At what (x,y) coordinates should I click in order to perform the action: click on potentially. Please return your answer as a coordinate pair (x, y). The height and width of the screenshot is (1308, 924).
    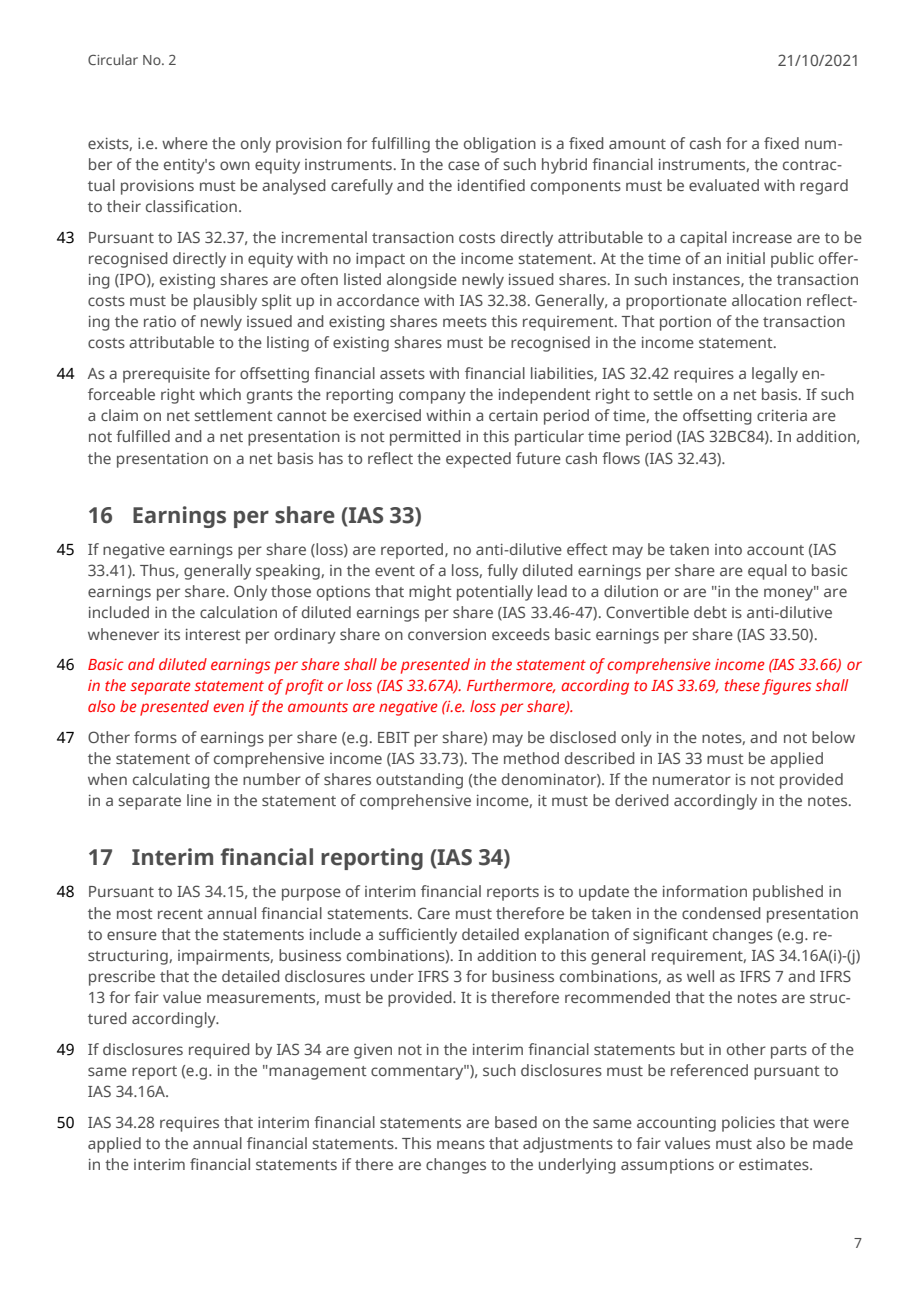
    Looking at the image, I should click on (495, 593).
